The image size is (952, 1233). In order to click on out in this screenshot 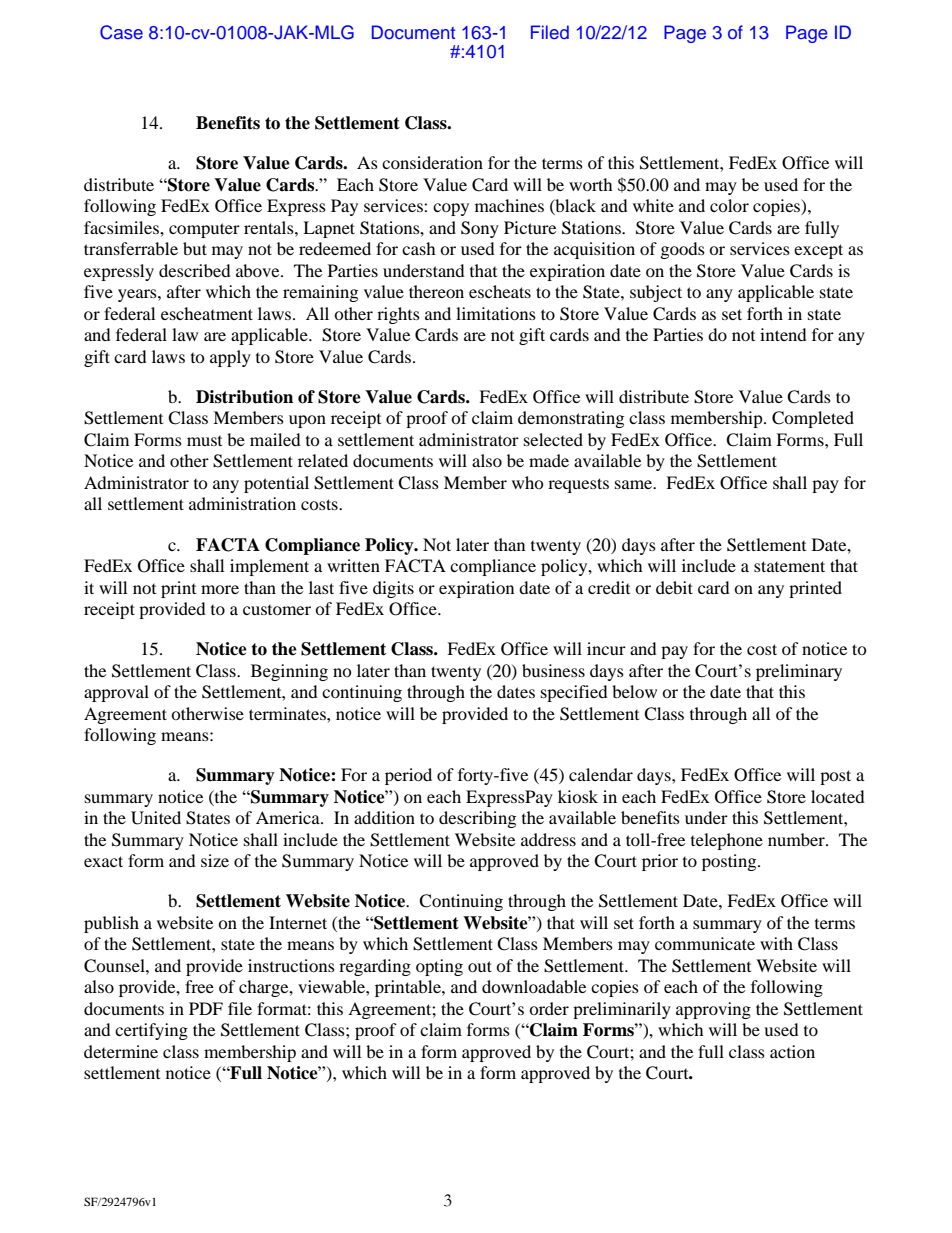, I will do `click(480, 966)`.
